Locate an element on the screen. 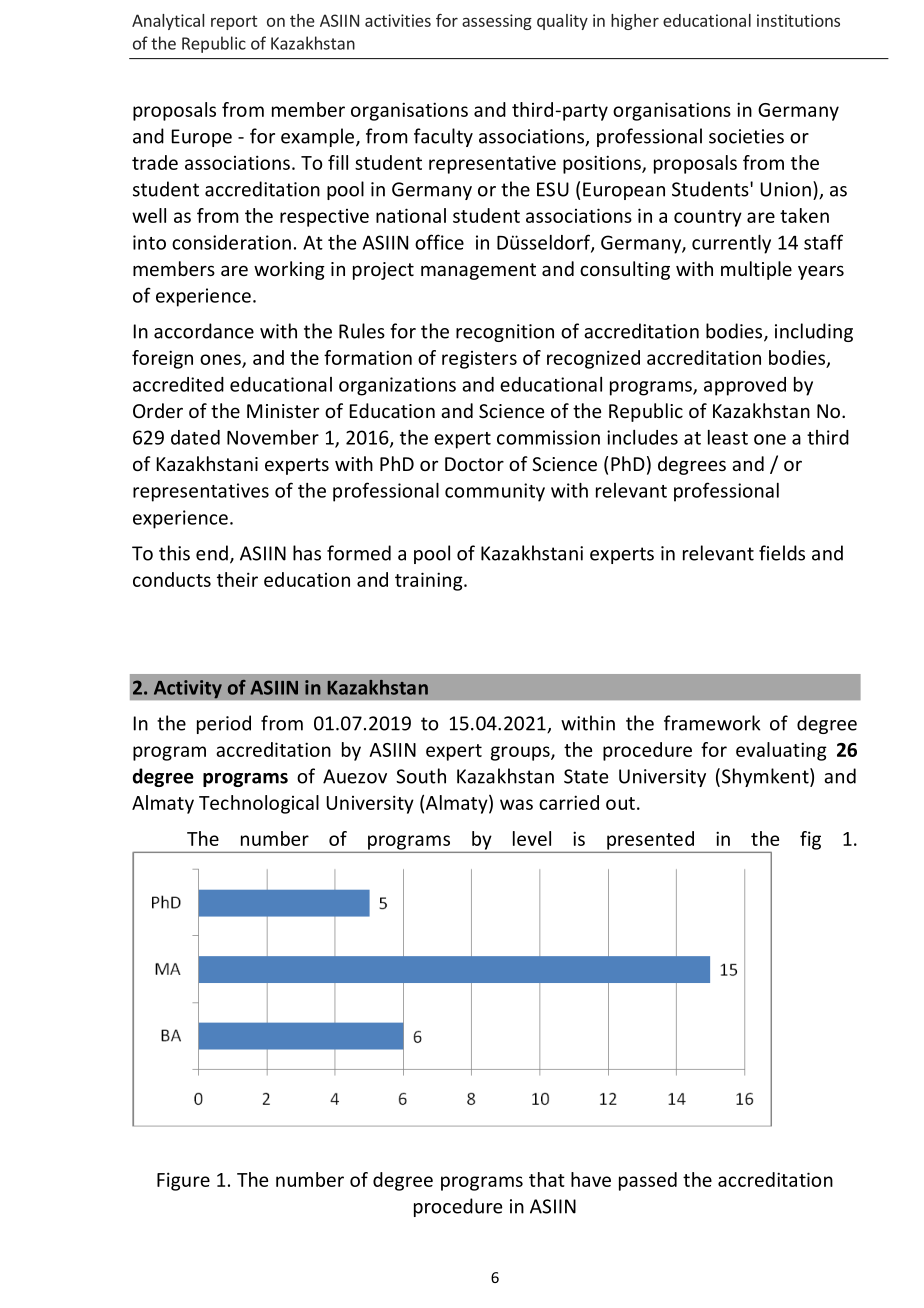 This screenshot has height=1308, width=924. institutions is located at coordinates (798, 20).
